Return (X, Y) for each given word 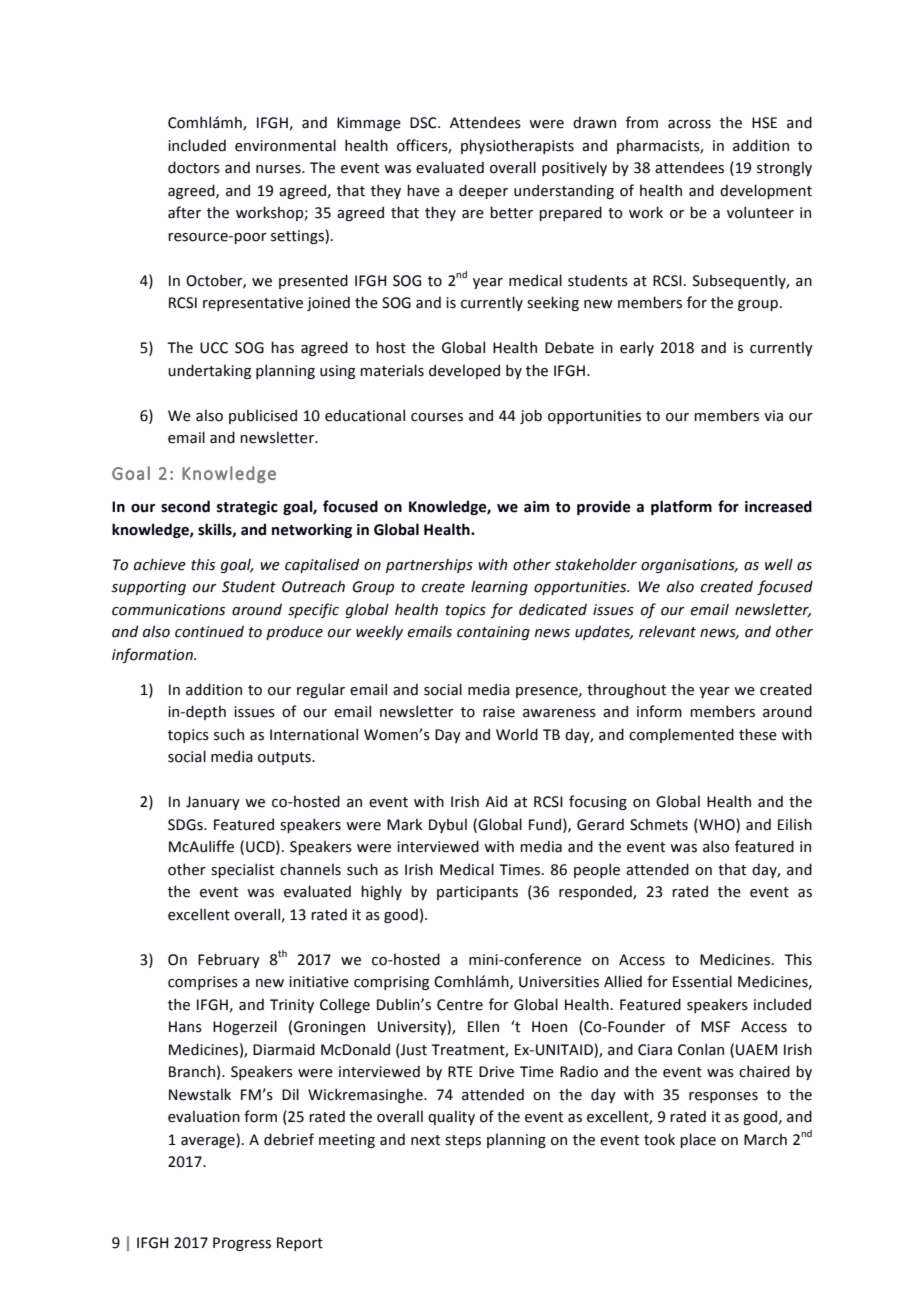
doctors (194, 167)
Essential (702, 981)
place (698, 1140)
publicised (263, 416)
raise (499, 712)
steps (463, 1141)
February (229, 960)
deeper (483, 191)
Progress (242, 1244)
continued (209, 631)
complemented (681, 735)
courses (437, 417)
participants (477, 893)
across (689, 124)
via (773, 416)
